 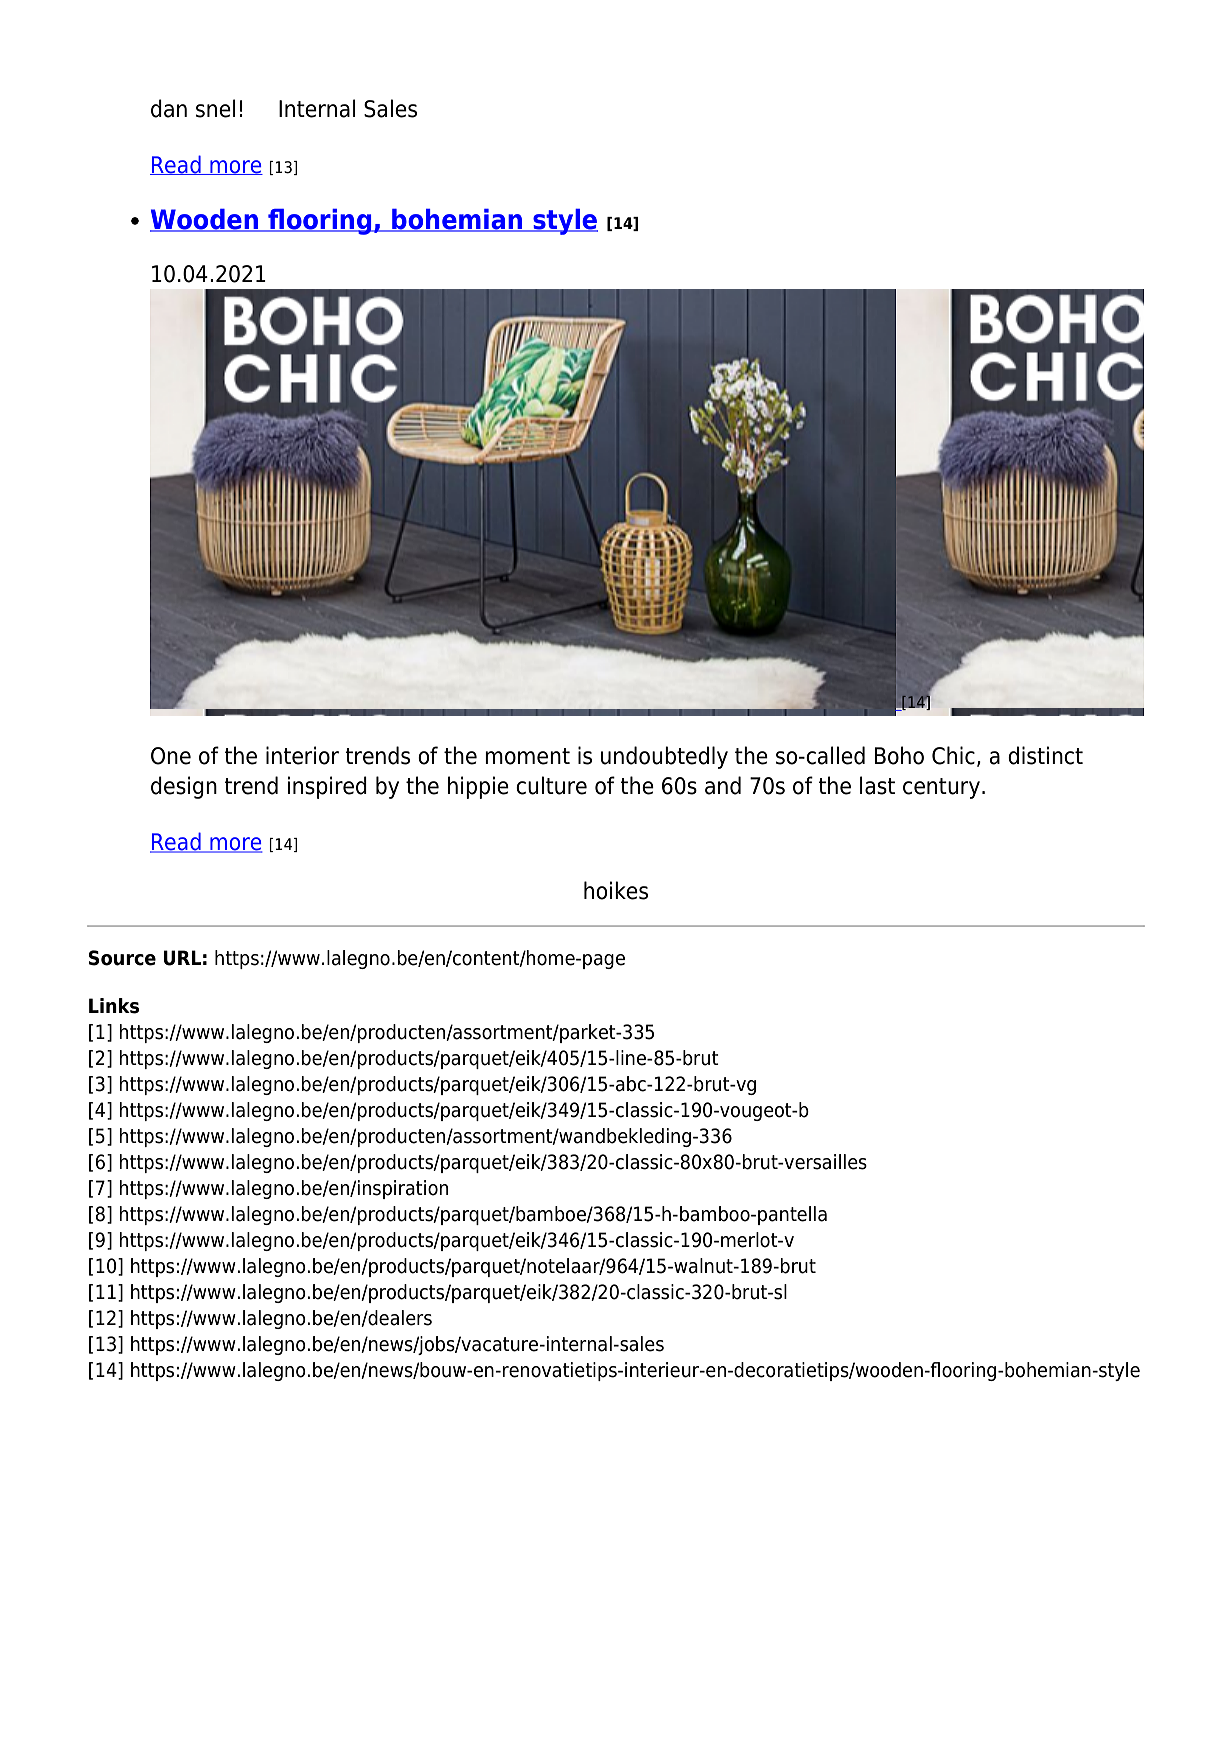 I want to click on inspired, so click(x=327, y=787).
